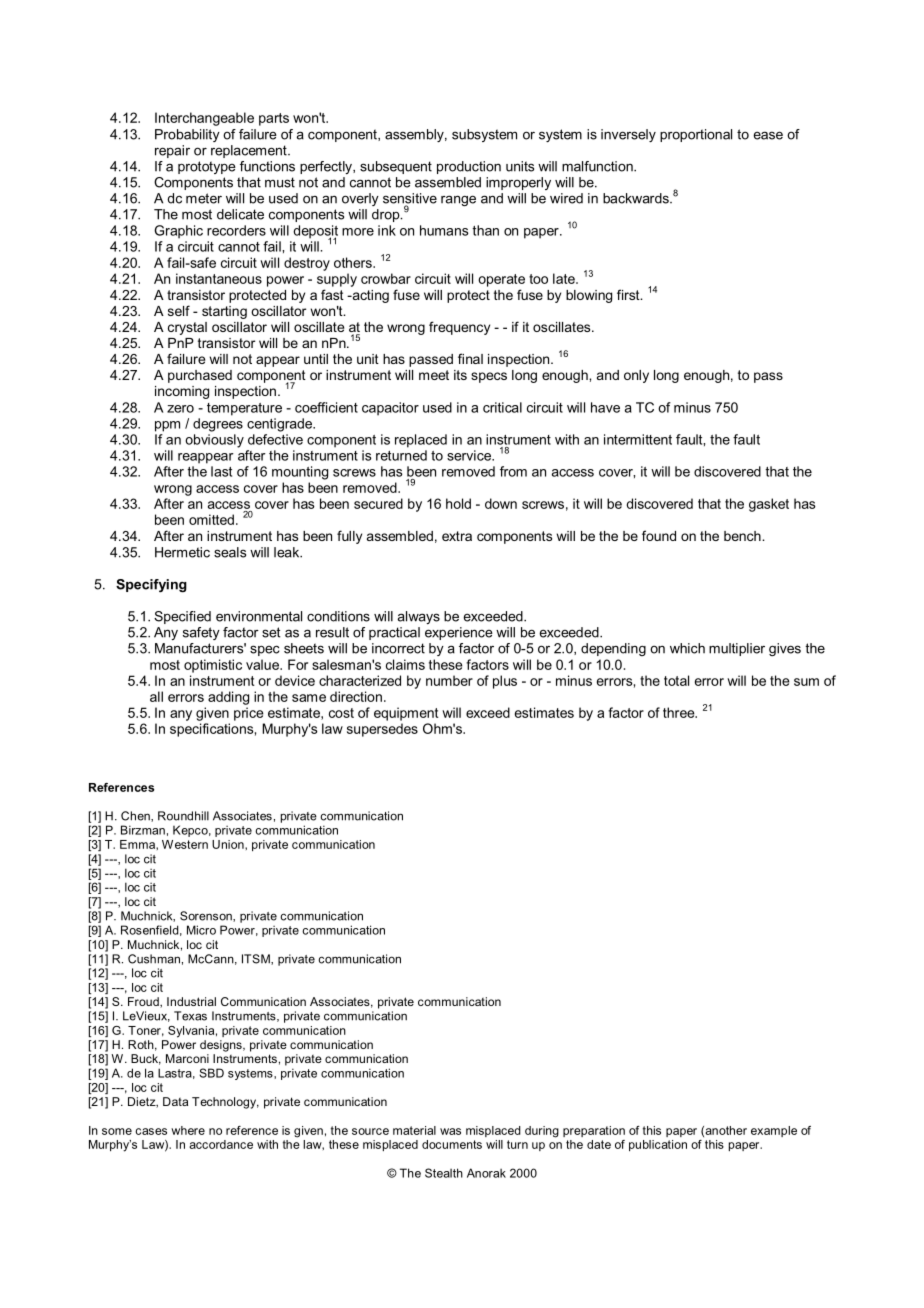 This screenshot has width=924, height=1308. Describe the element at coordinates (207, 167) in the screenshot. I see `prototype` at that location.
